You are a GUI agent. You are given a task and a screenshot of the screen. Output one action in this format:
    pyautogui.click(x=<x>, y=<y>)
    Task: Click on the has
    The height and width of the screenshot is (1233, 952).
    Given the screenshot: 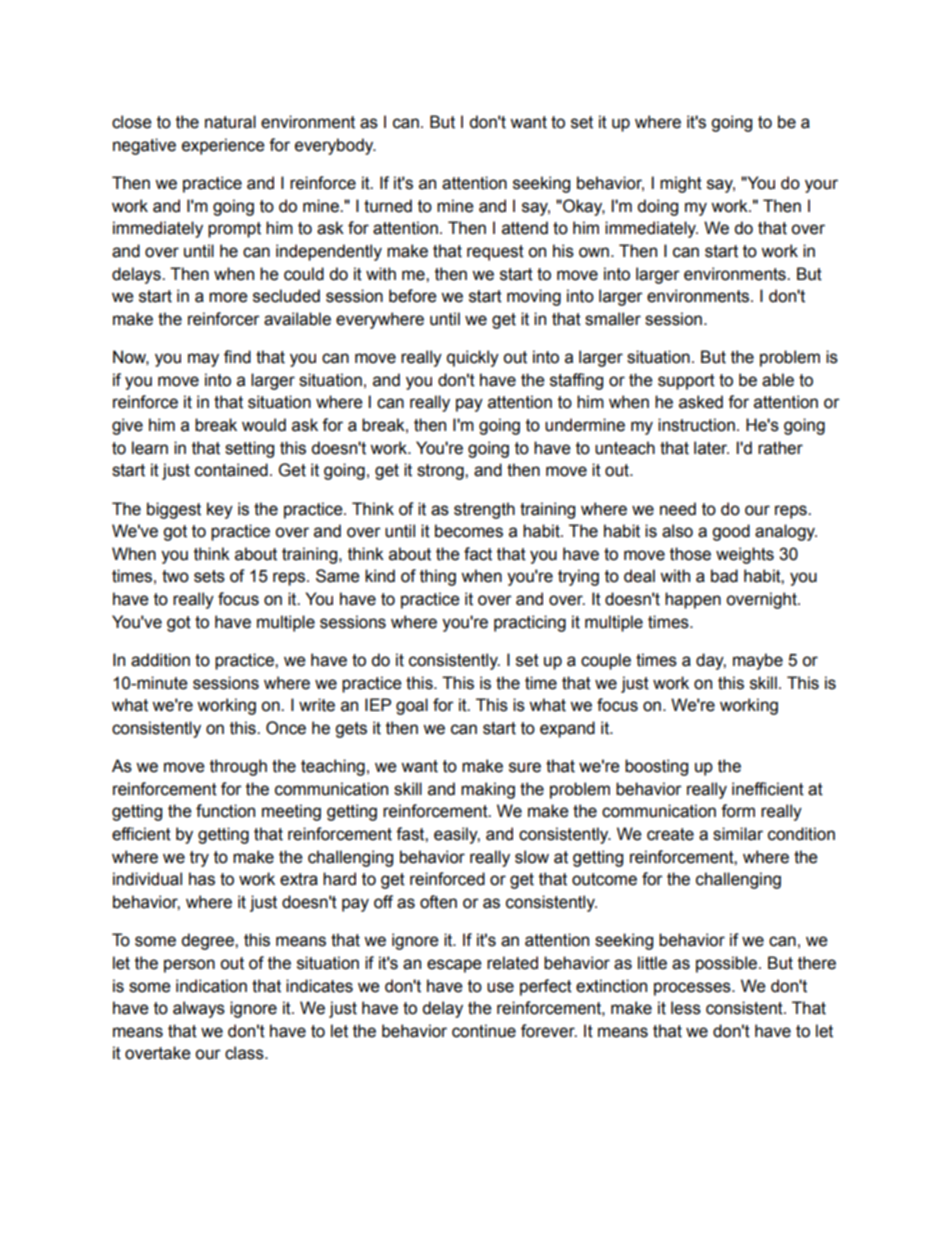 What is the action you would take?
    pyautogui.click(x=202, y=879)
